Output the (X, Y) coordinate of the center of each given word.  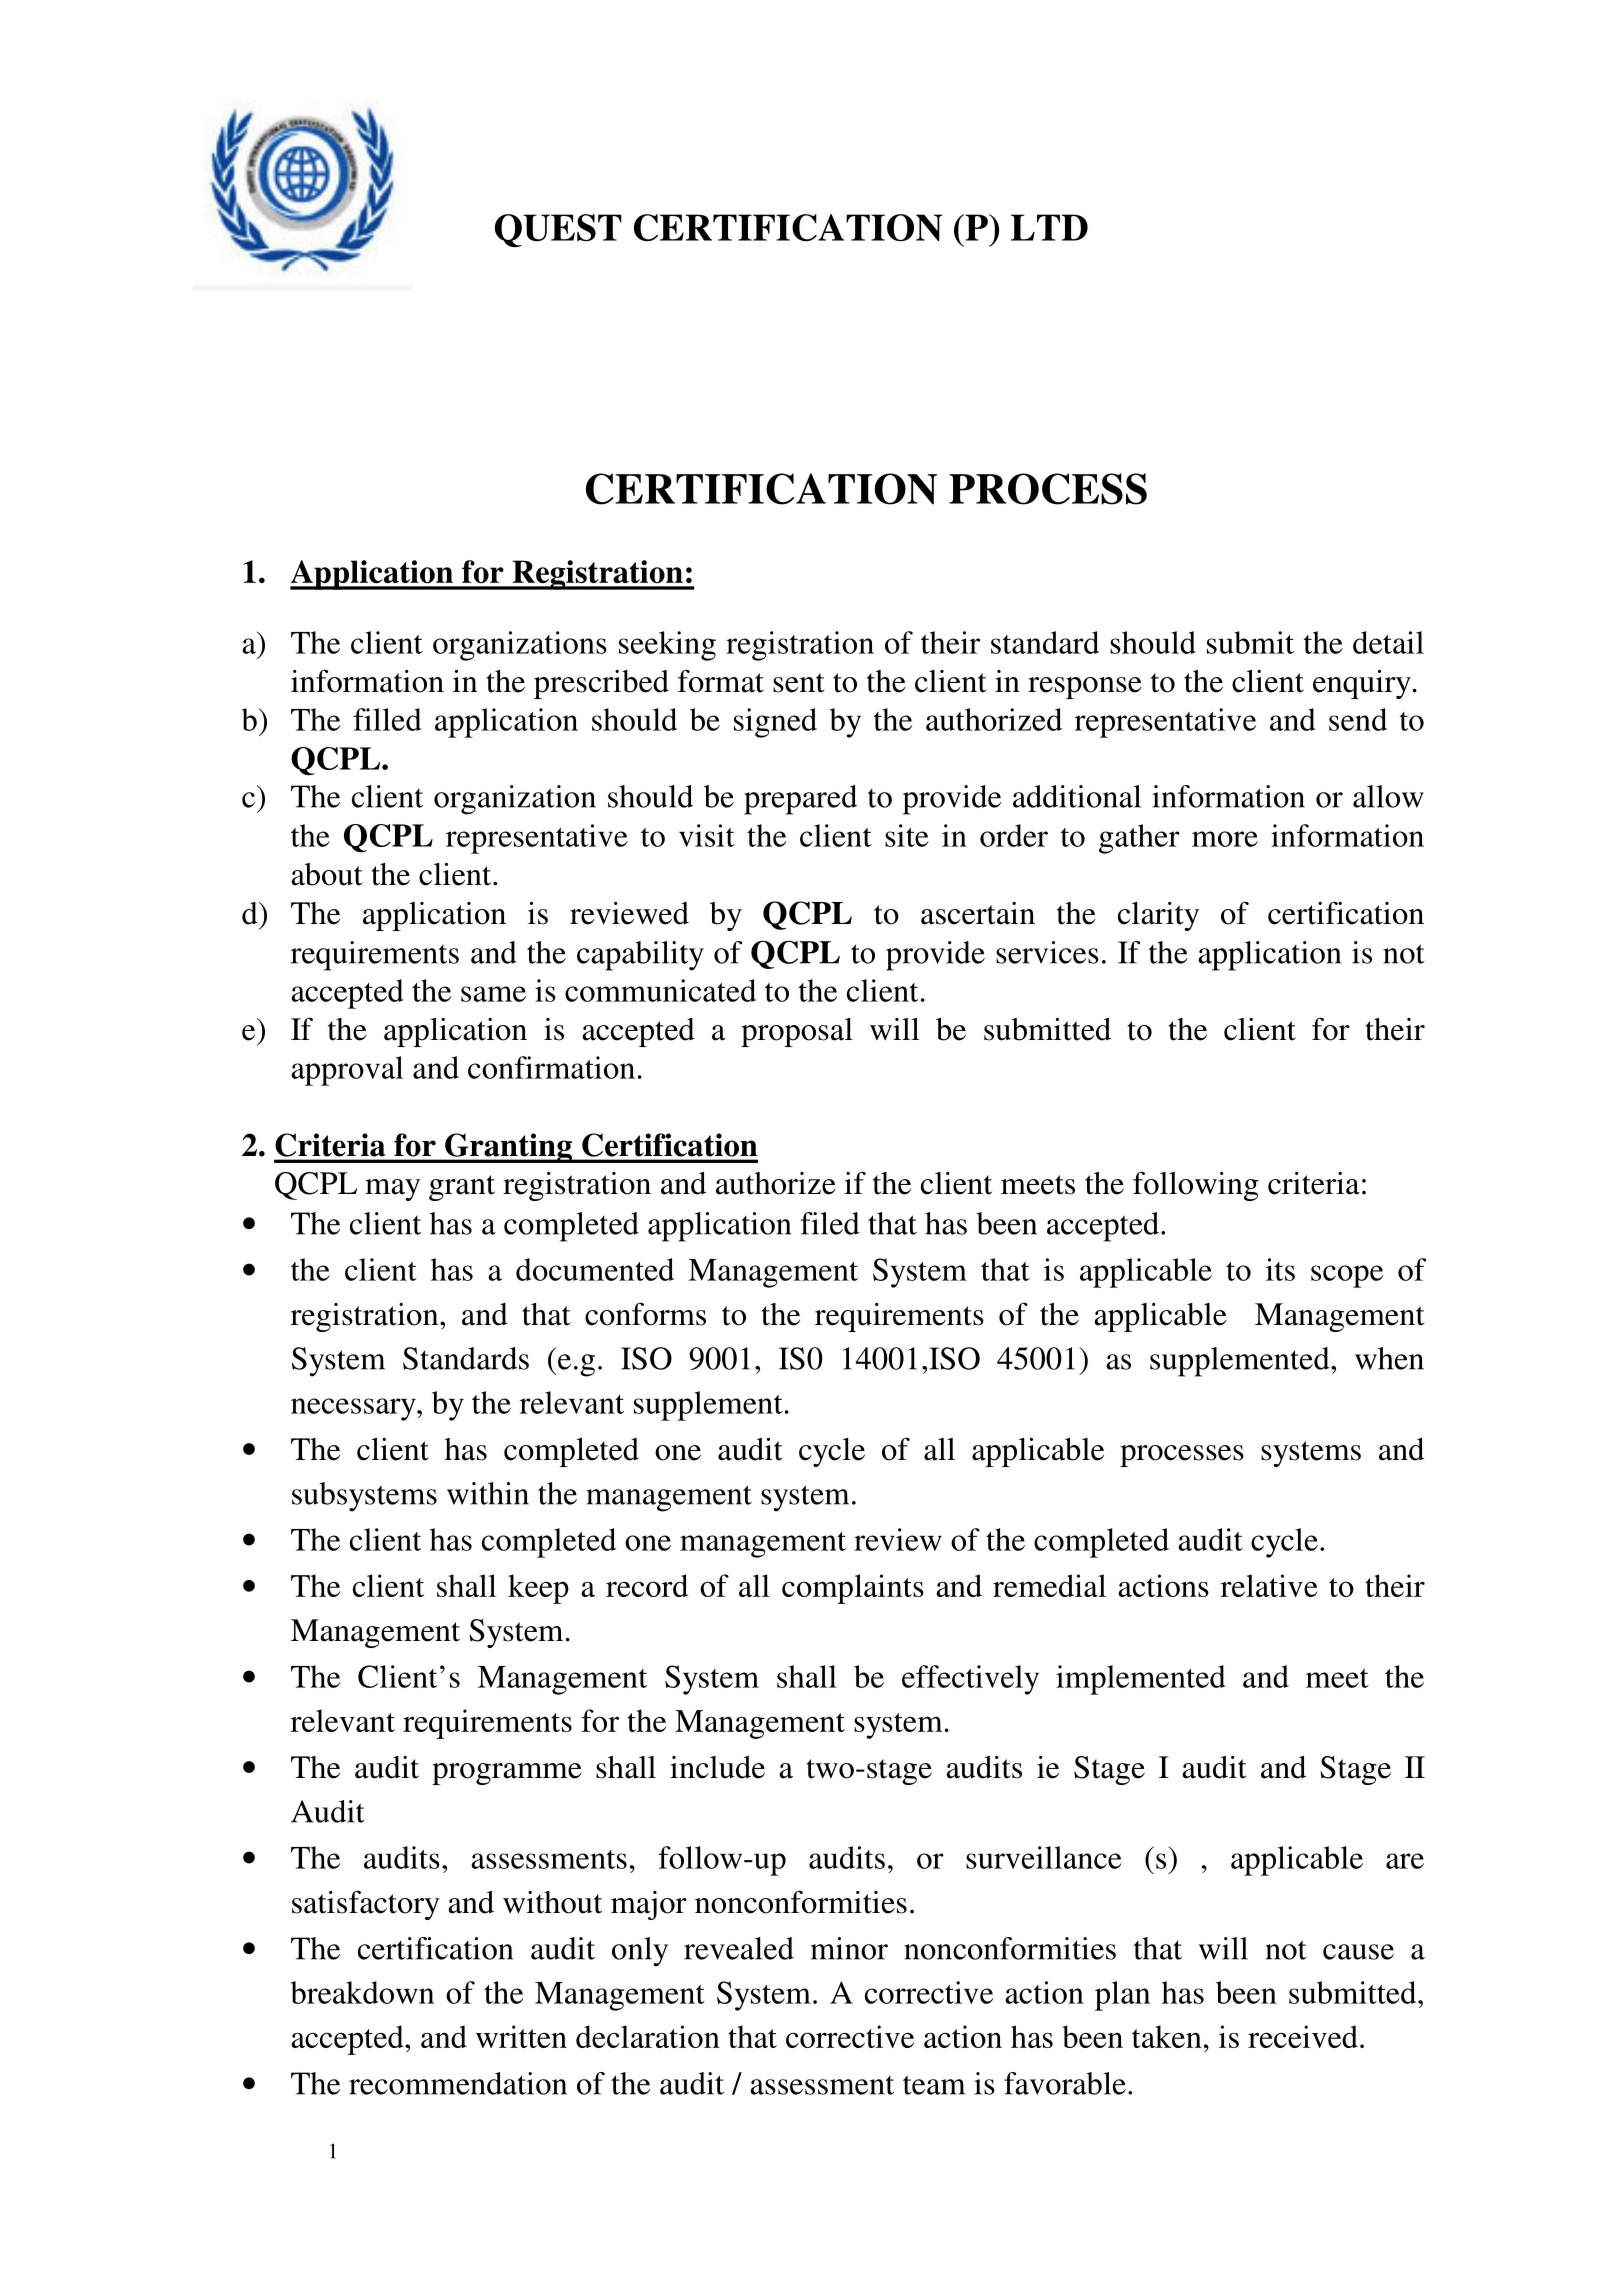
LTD (1049, 227)
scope (1347, 1276)
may (392, 1190)
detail (1388, 642)
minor (849, 1948)
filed (830, 1223)
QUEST (558, 231)
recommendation (458, 2083)
